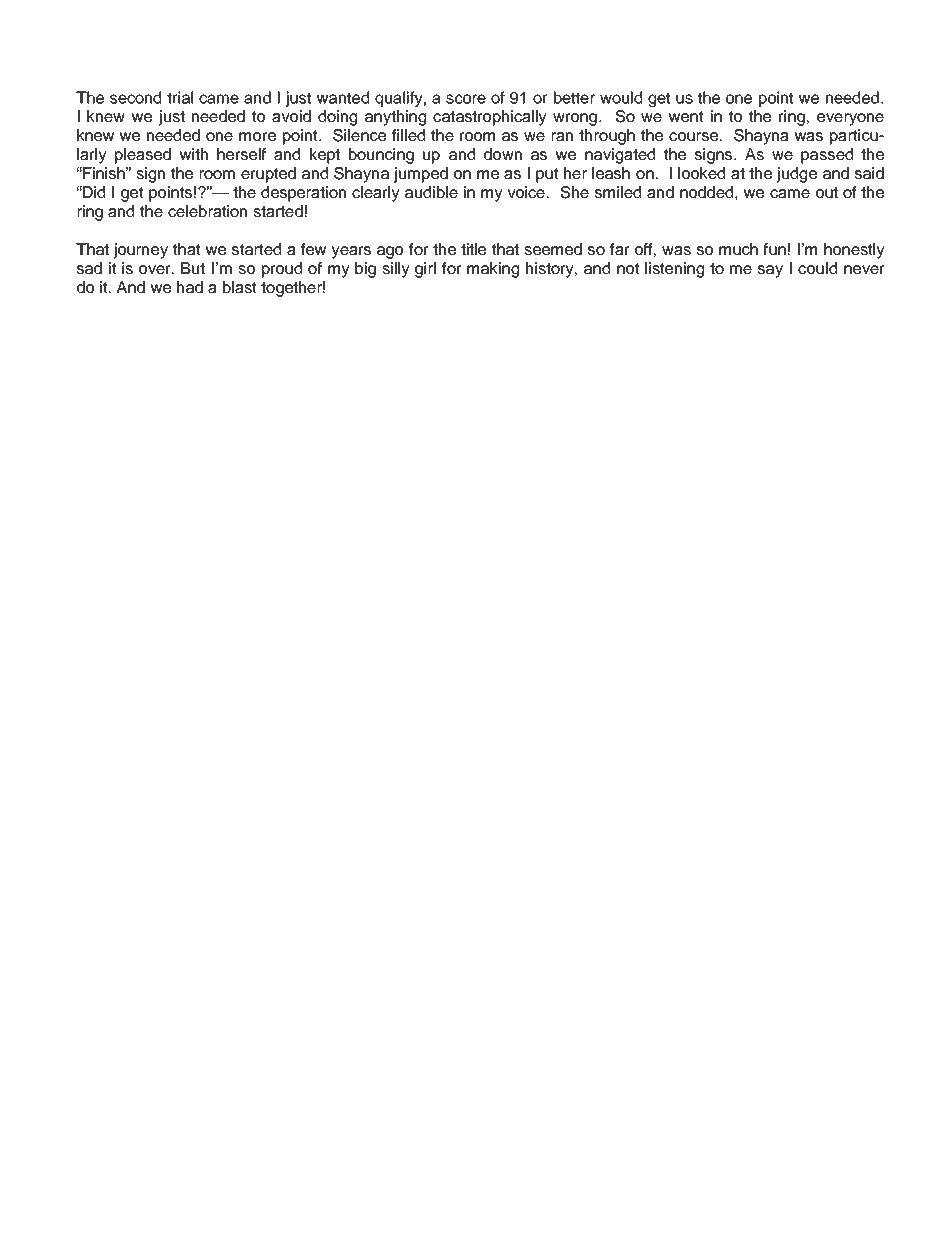  I want to click on score, so click(466, 99).
